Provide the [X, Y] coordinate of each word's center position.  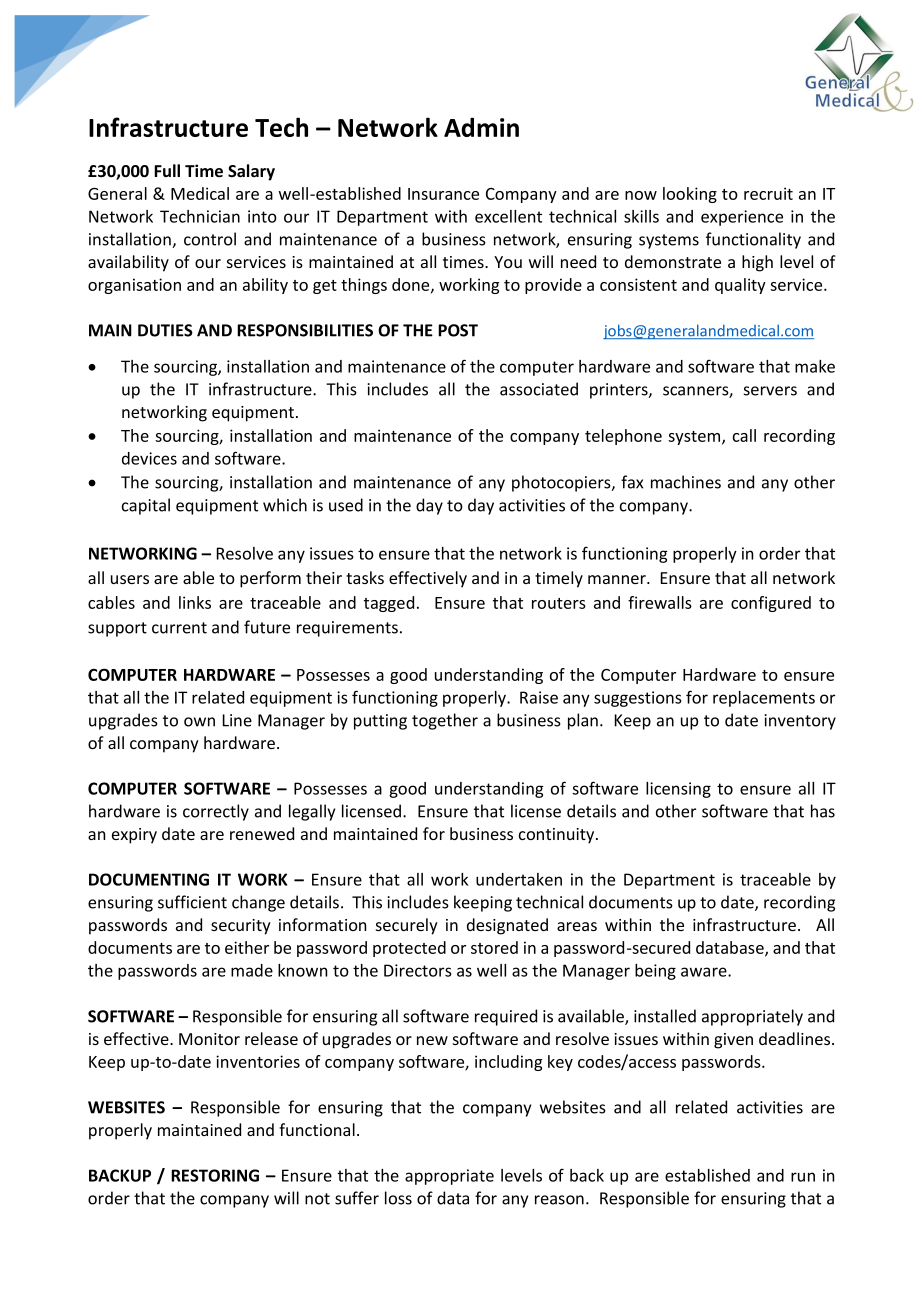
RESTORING [215, 1175]
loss [398, 1198]
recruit [768, 193]
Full [167, 170]
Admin [481, 127]
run [803, 1177]
